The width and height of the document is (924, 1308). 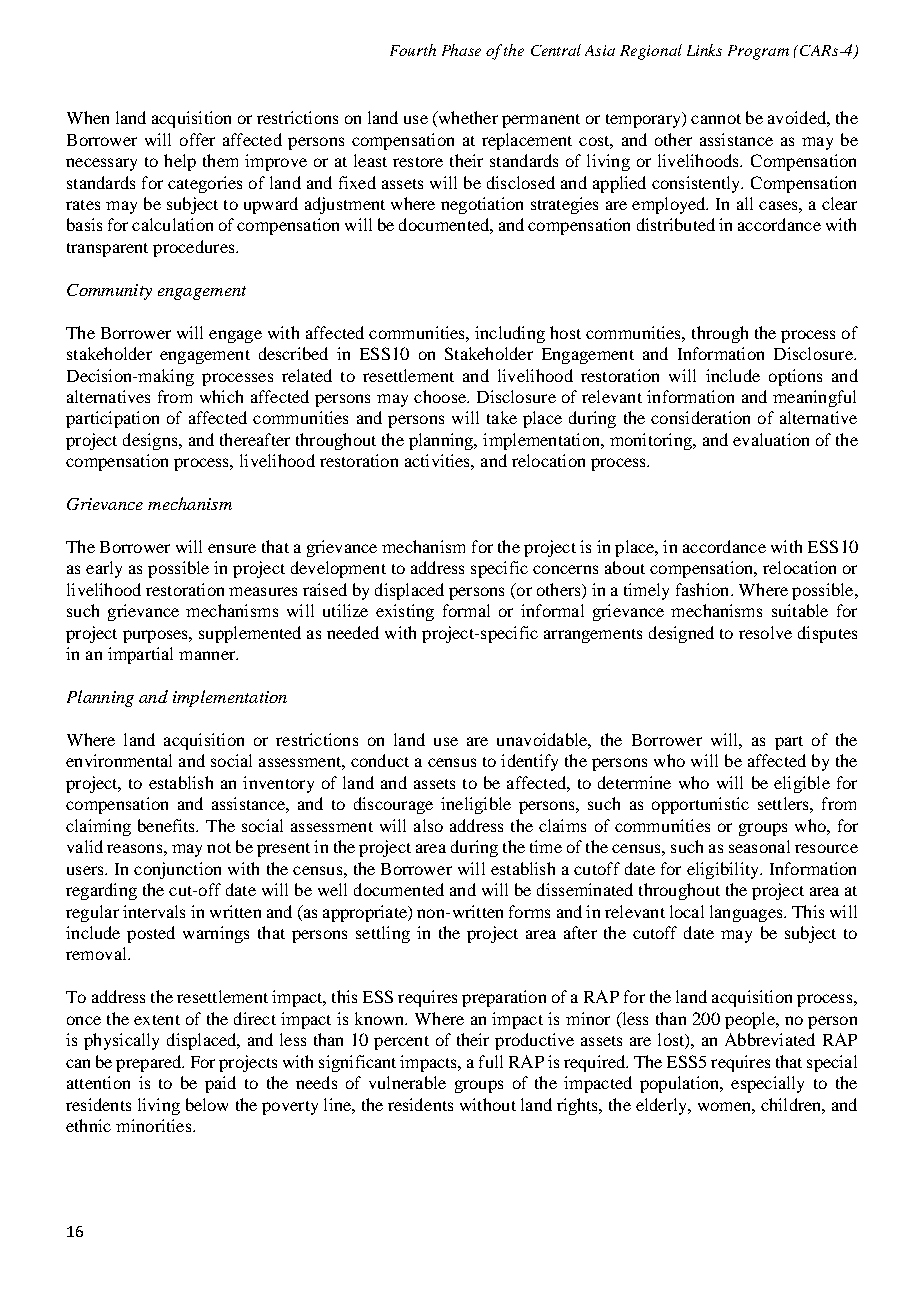 What do you see at coordinates (405, 612) in the document?
I see `existing` at bounding box center [405, 612].
